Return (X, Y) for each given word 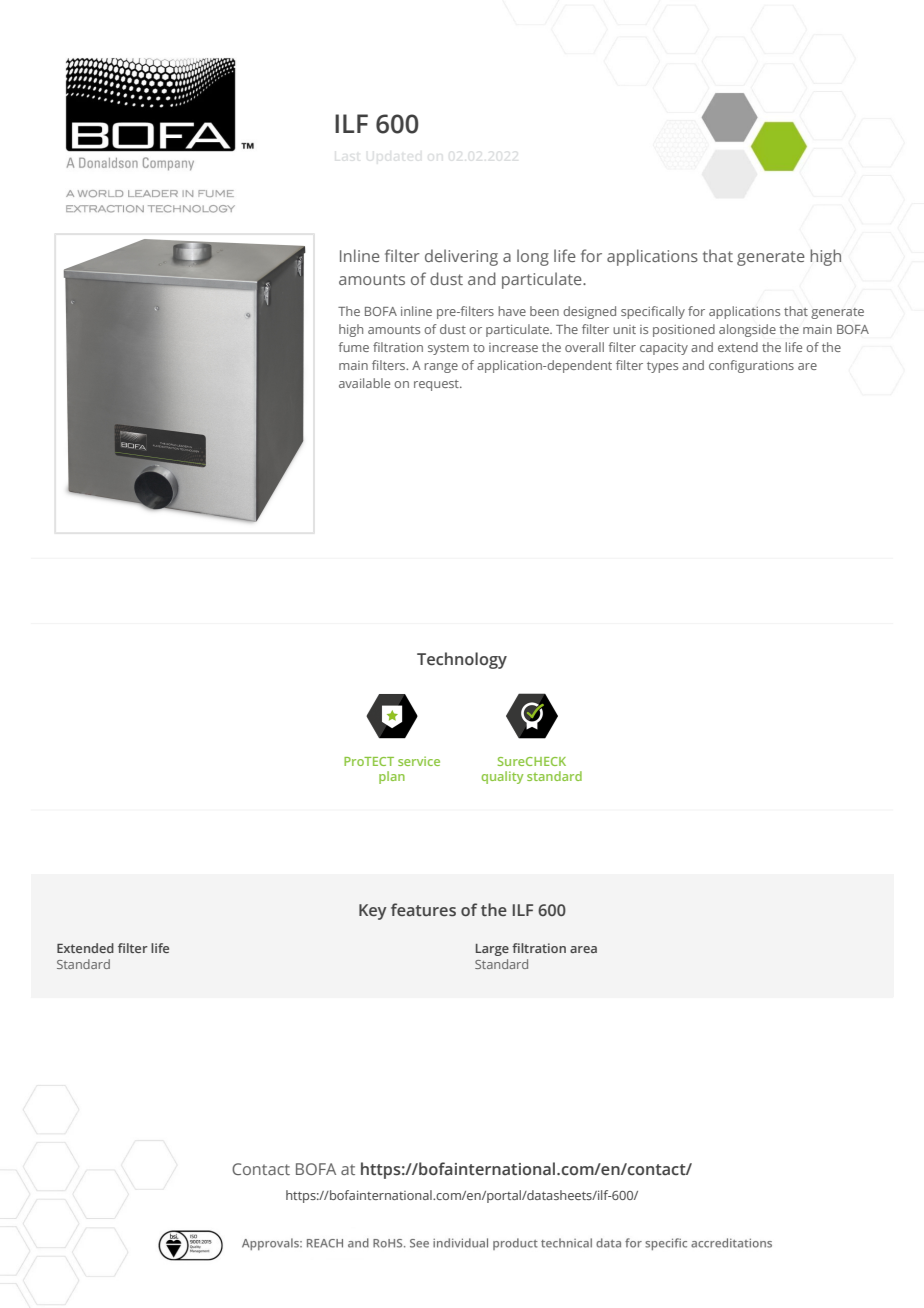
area (583, 949)
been (544, 311)
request (437, 385)
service (419, 761)
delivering (461, 257)
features (423, 909)
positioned (684, 330)
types (662, 367)
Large (492, 950)
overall (584, 347)
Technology (462, 660)
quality (502, 777)
